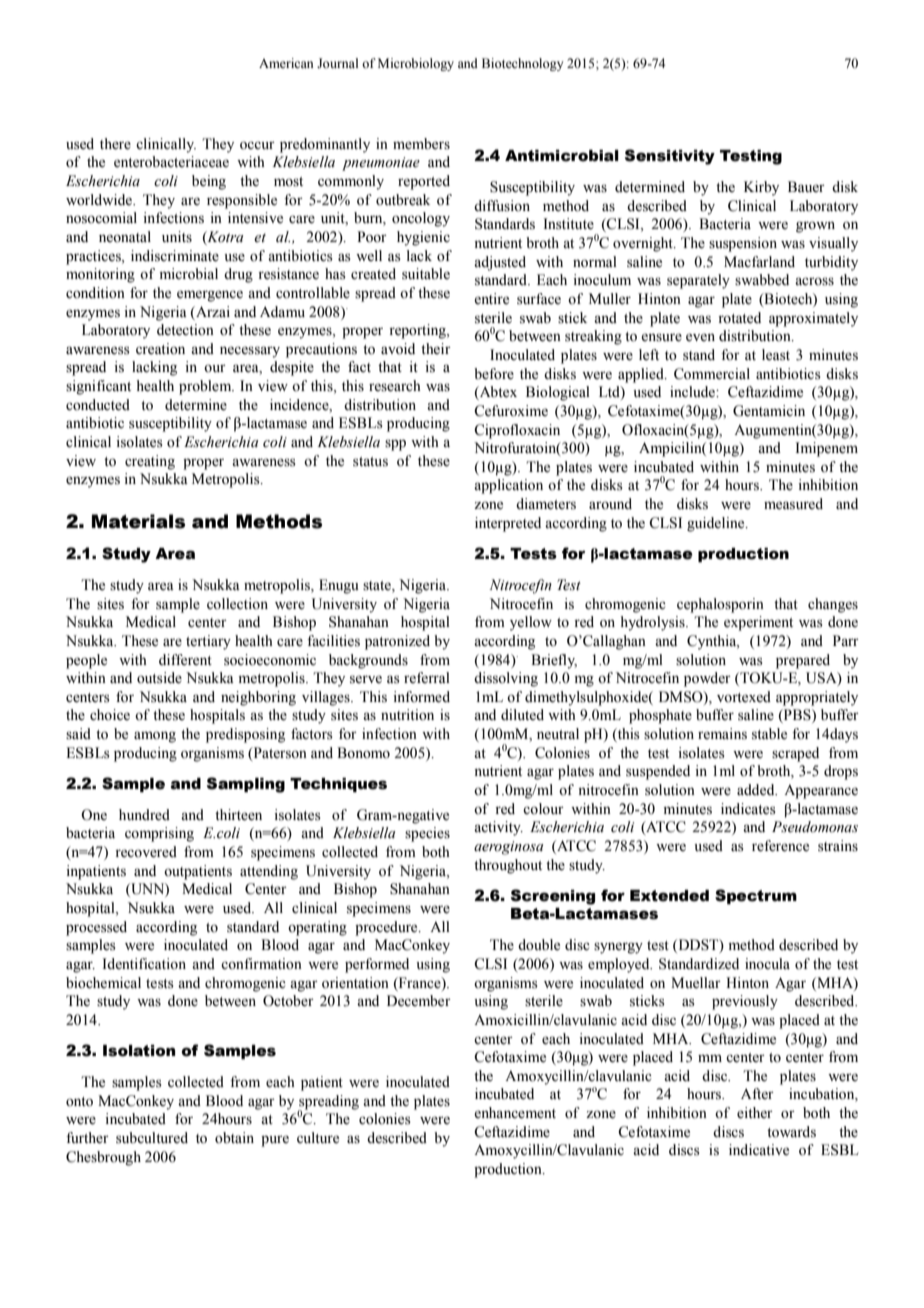 The width and height of the screenshot is (924, 1308). I want to click on enhancement, so click(515, 1113).
